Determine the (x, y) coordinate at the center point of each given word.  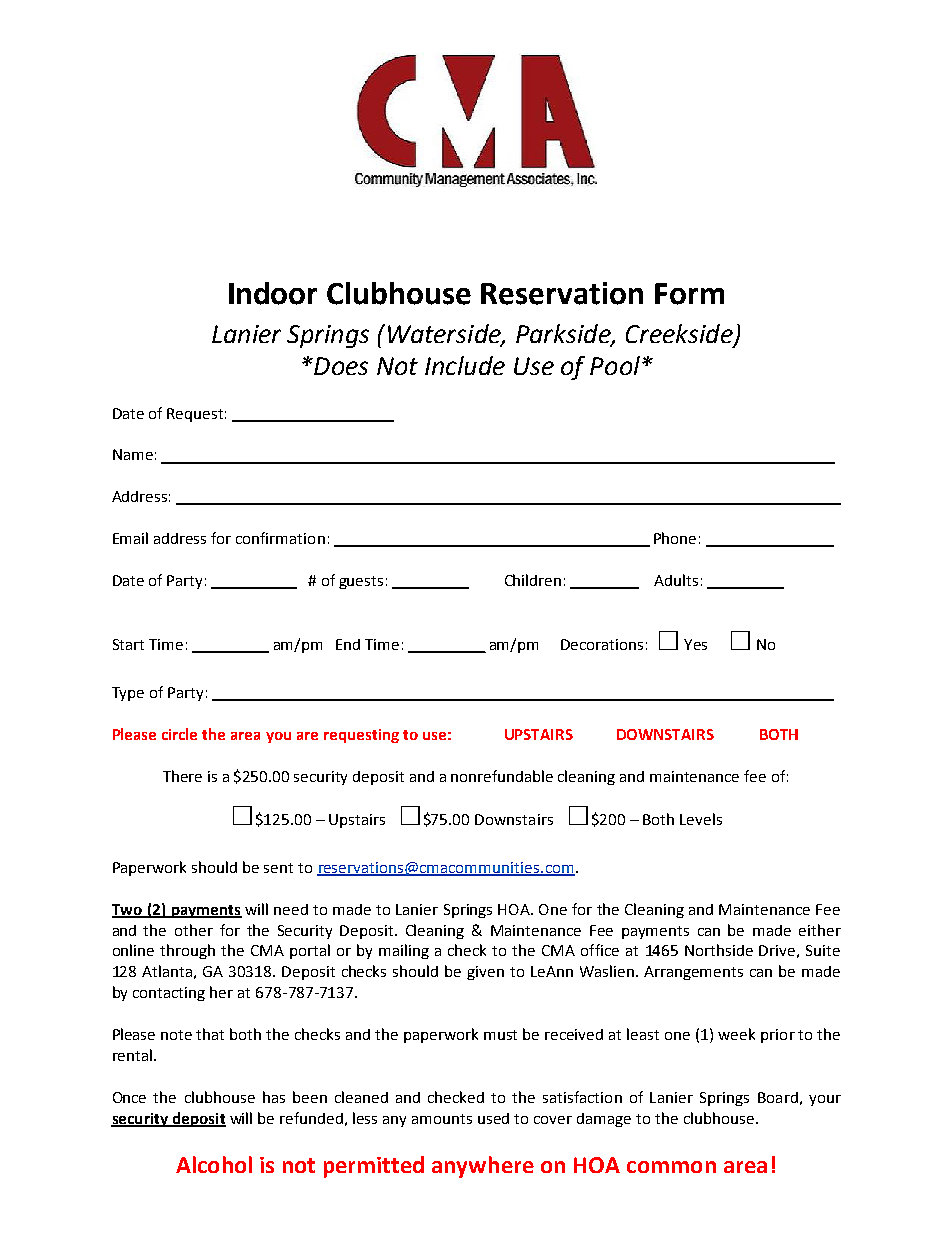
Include (465, 365)
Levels (701, 819)
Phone (675, 538)
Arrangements (693, 973)
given (485, 973)
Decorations (602, 644)
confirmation (280, 538)
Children (533, 580)
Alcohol (214, 1164)
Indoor (273, 293)
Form (689, 294)
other (194, 930)
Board (778, 1097)
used (493, 1118)
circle (179, 734)
